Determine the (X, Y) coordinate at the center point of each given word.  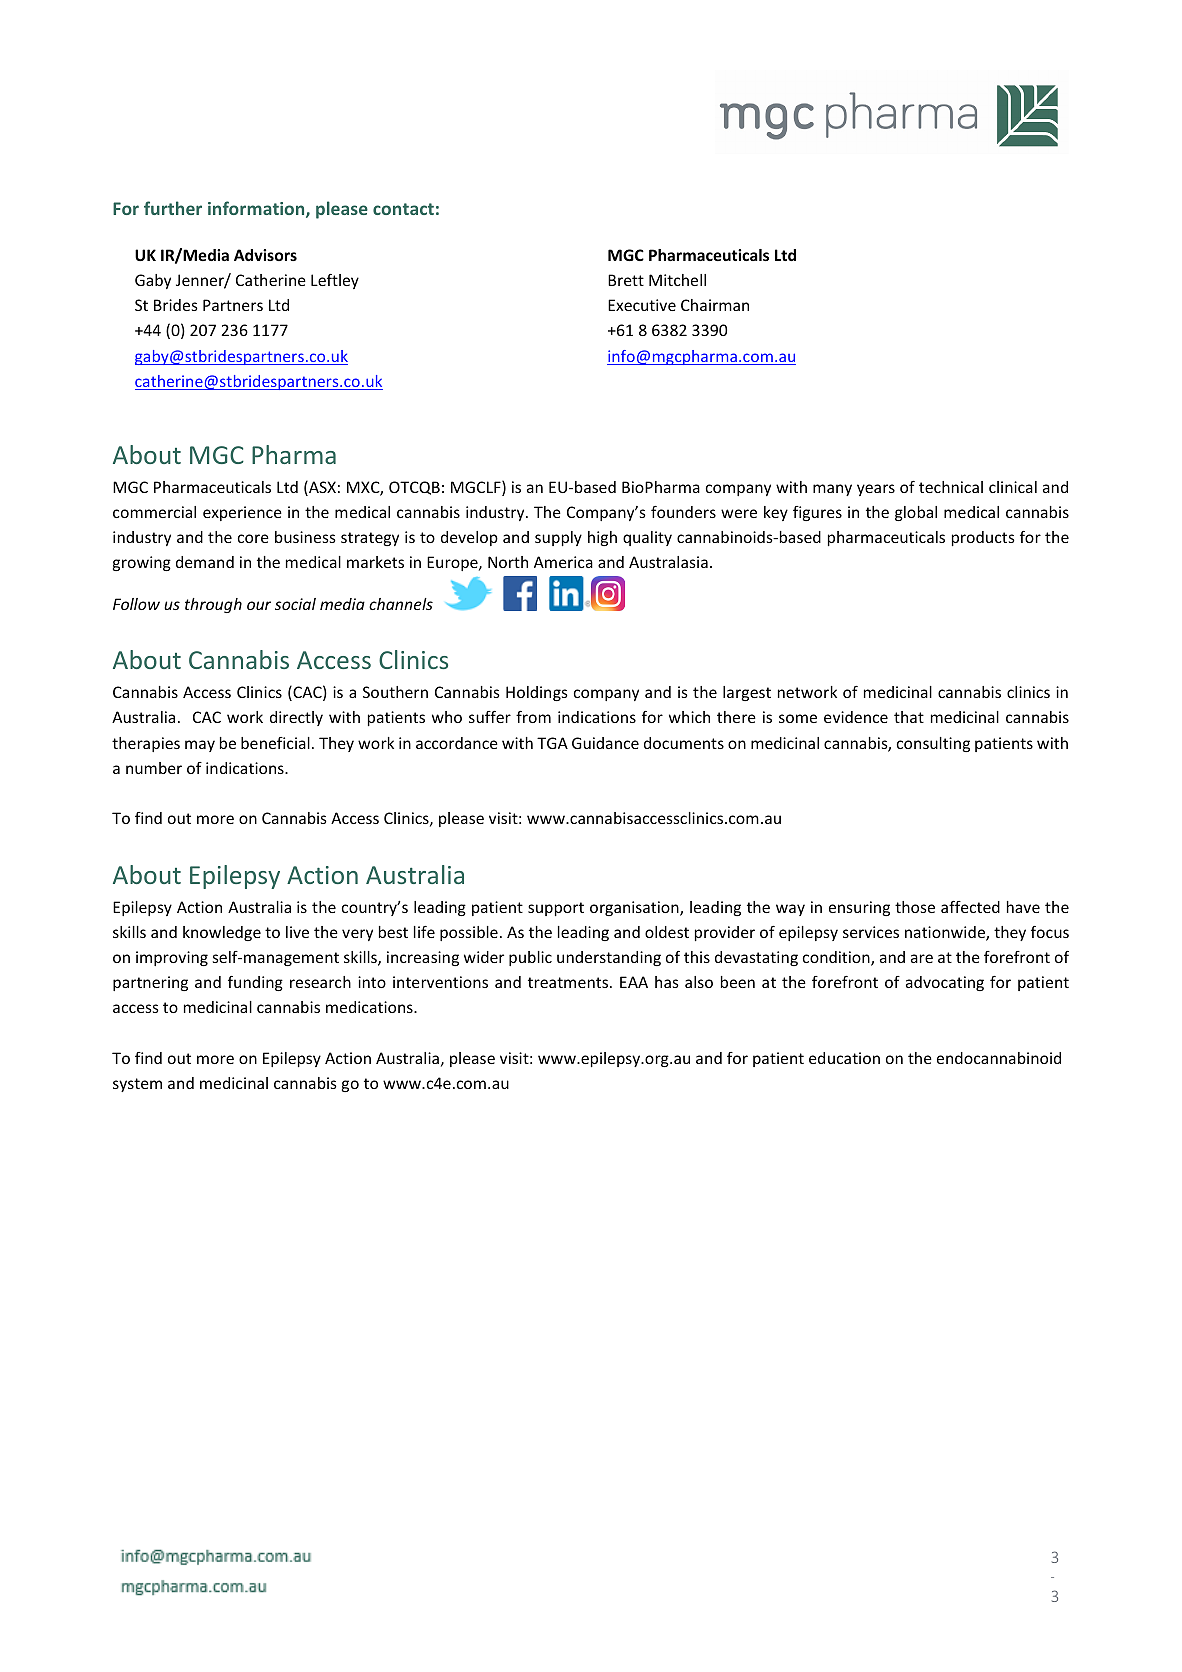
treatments (569, 982)
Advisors (265, 255)
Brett (626, 280)
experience (242, 513)
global (916, 513)
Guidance (605, 743)
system (137, 1085)
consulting (933, 744)
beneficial (275, 743)
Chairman (715, 305)
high (602, 538)
